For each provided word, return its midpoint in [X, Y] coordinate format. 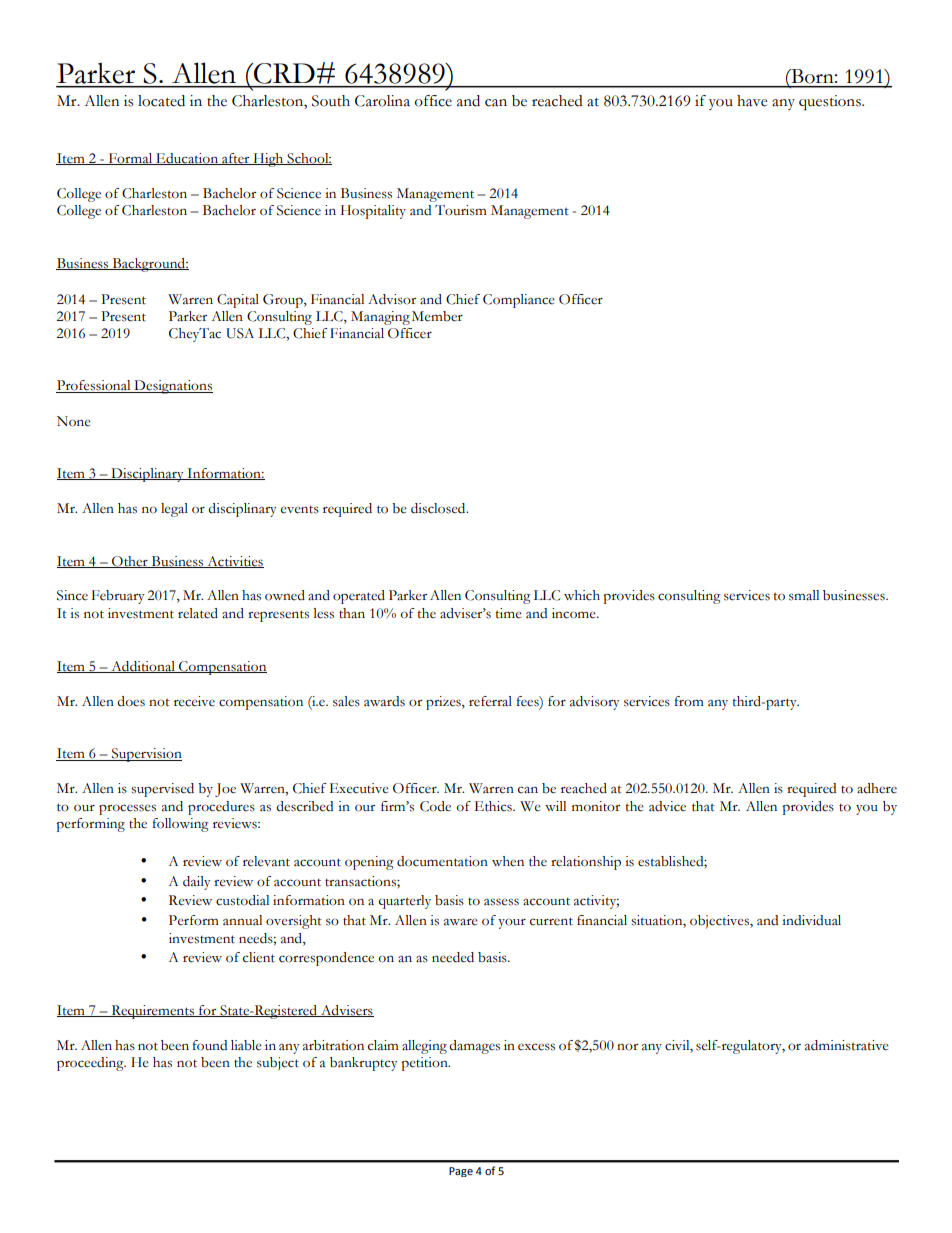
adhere [877, 788]
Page [461, 1172]
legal [174, 510]
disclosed [439, 508]
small [804, 595]
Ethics [494, 806]
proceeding [91, 1064]
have [752, 101]
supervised [162, 790]
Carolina [382, 101]
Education [187, 159]
